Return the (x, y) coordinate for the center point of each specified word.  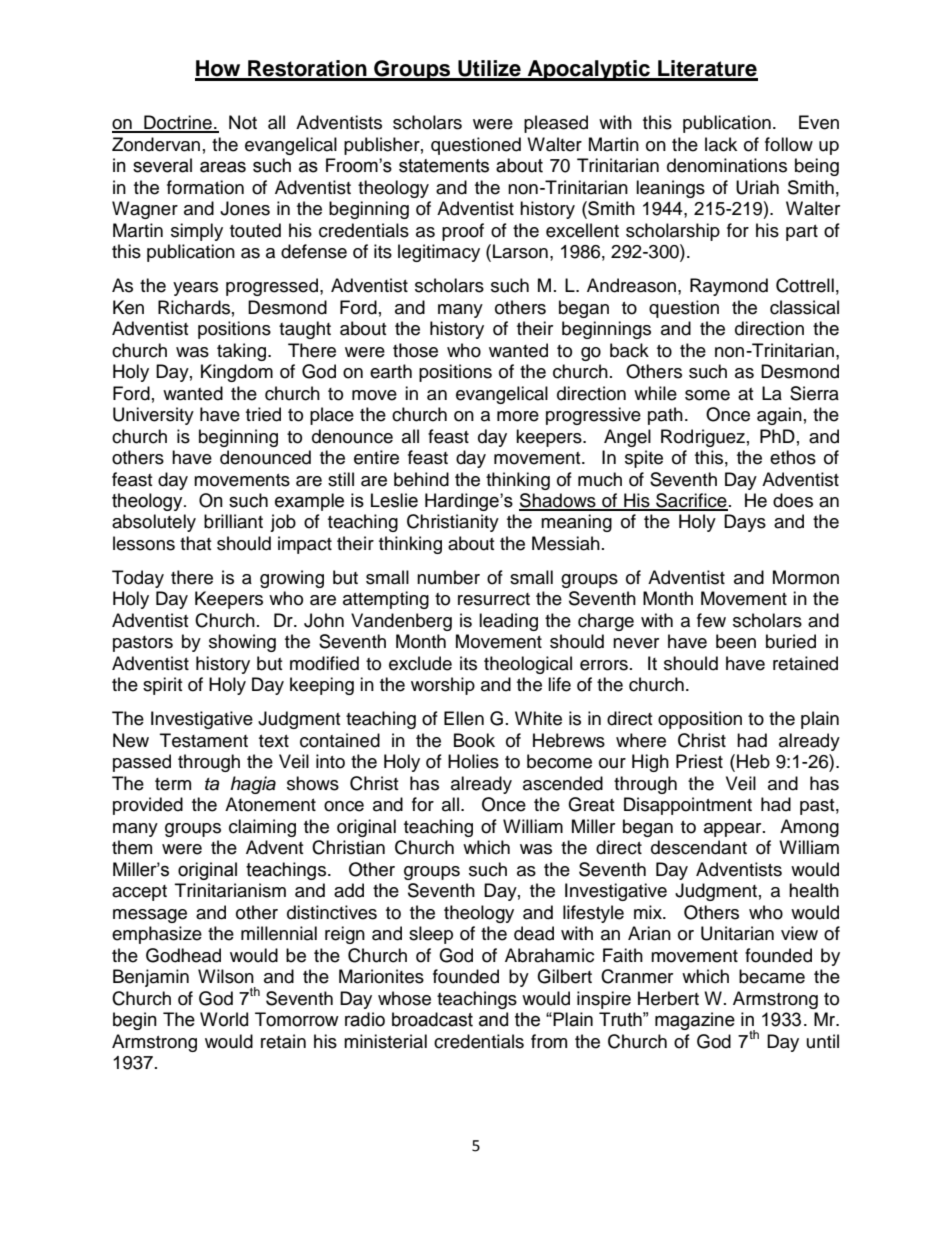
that (195, 543)
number (448, 577)
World (224, 1019)
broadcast (432, 1019)
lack (721, 144)
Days (745, 523)
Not (243, 122)
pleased (556, 124)
